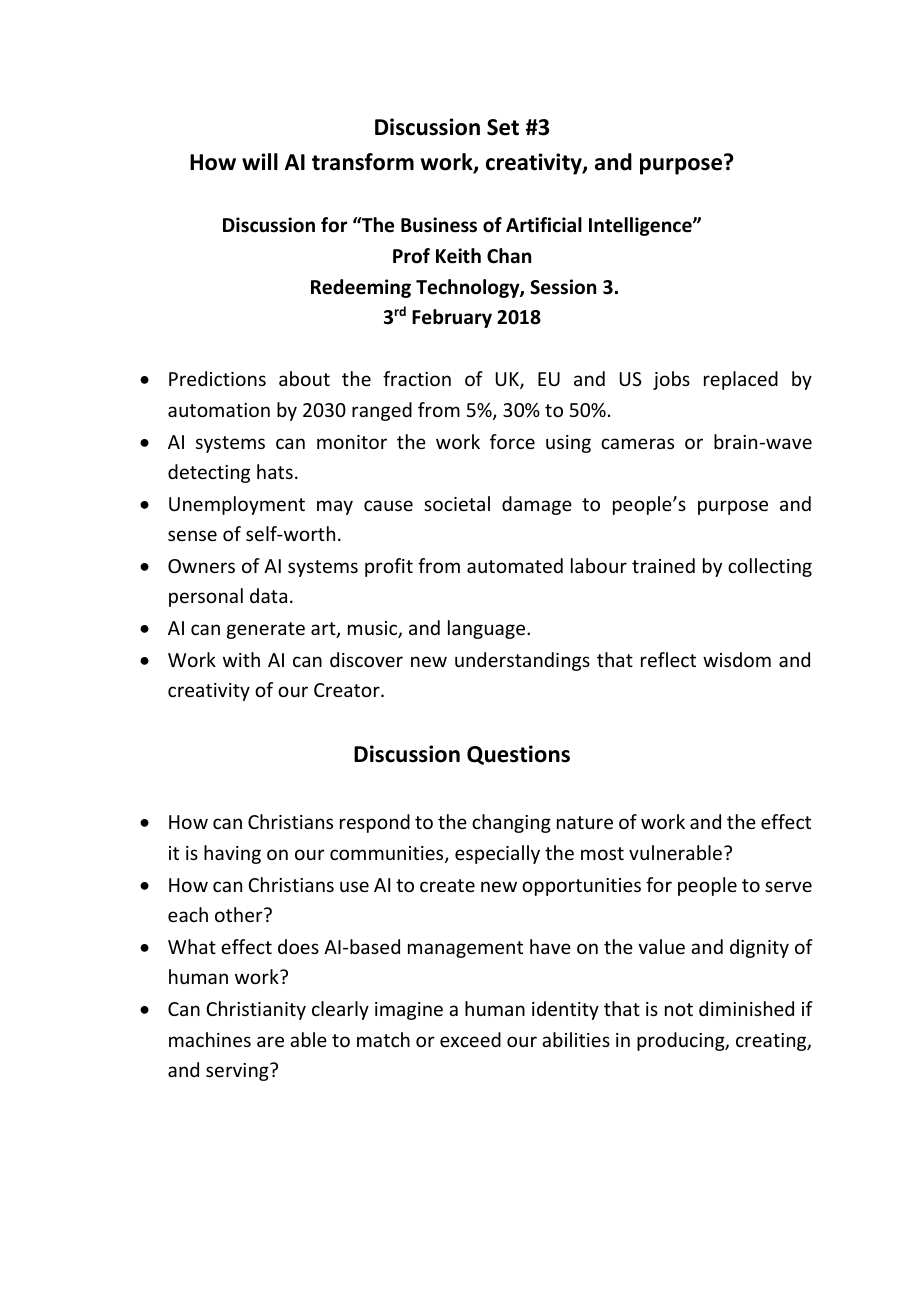 The image size is (924, 1308). What do you see at coordinates (522, 661) in the document?
I see `understandings` at bounding box center [522, 661].
